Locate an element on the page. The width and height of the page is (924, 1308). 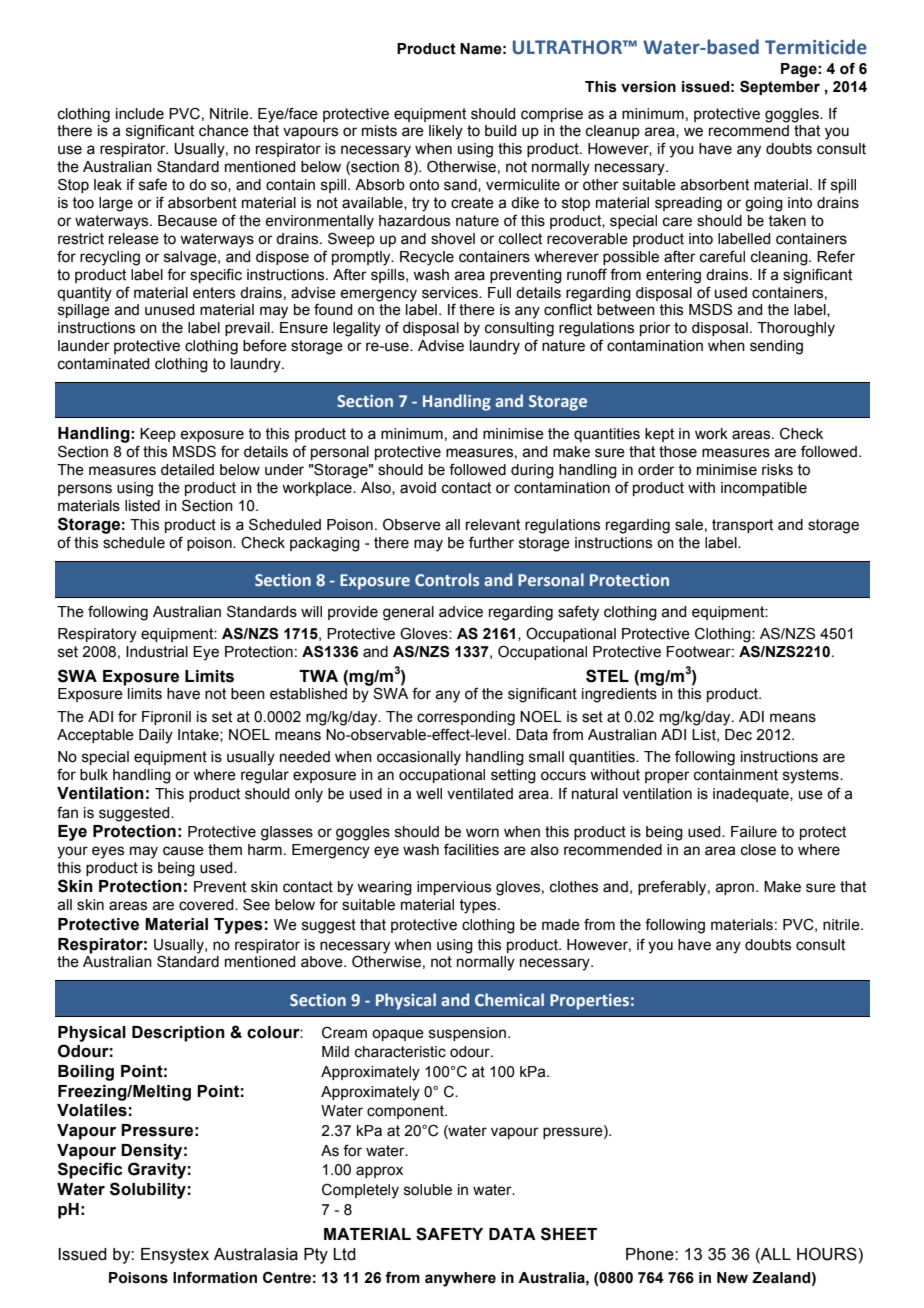
bulk is located at coordinates (94, 775).
